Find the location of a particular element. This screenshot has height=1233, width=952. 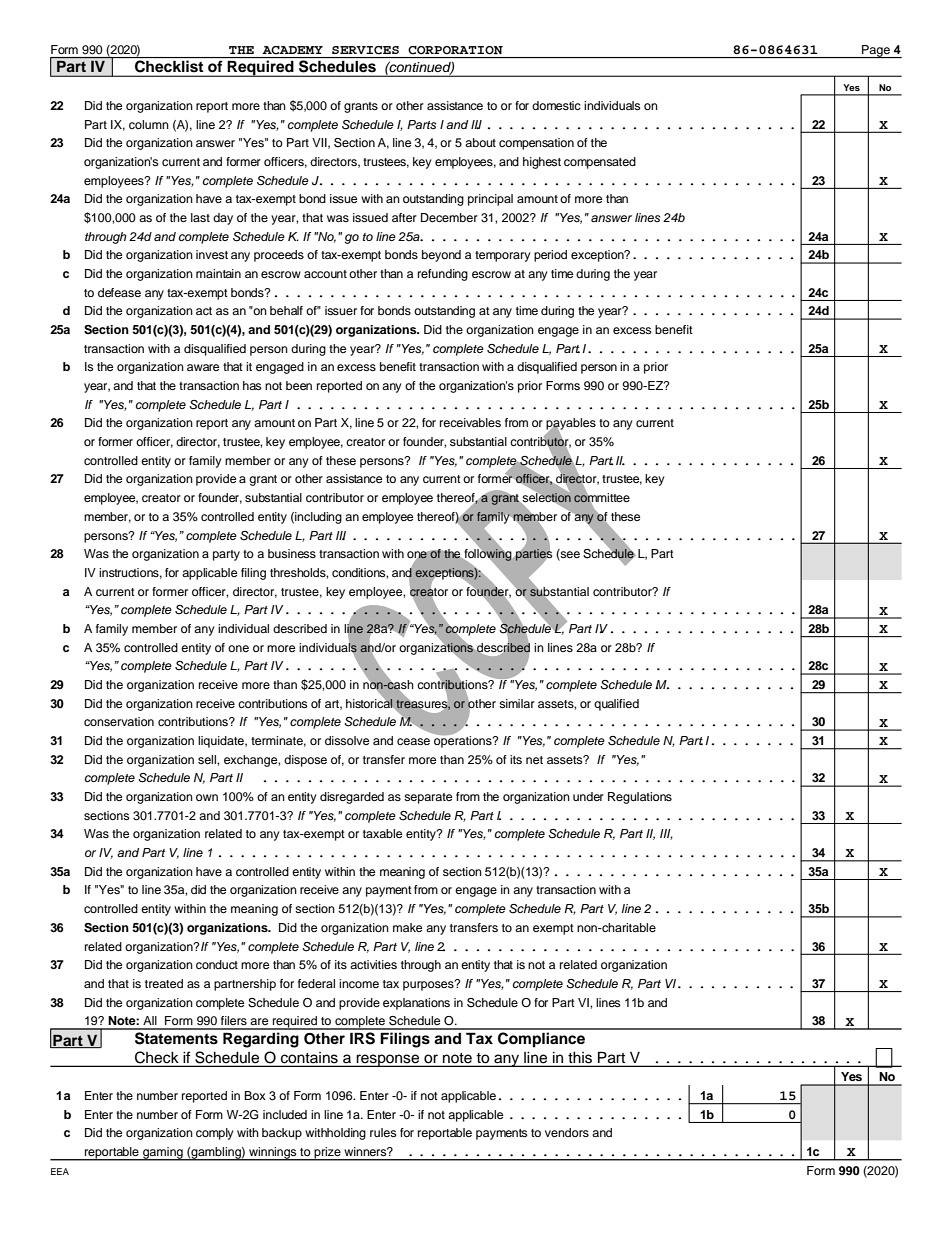

rules is located at coordinates (383, 1132).
